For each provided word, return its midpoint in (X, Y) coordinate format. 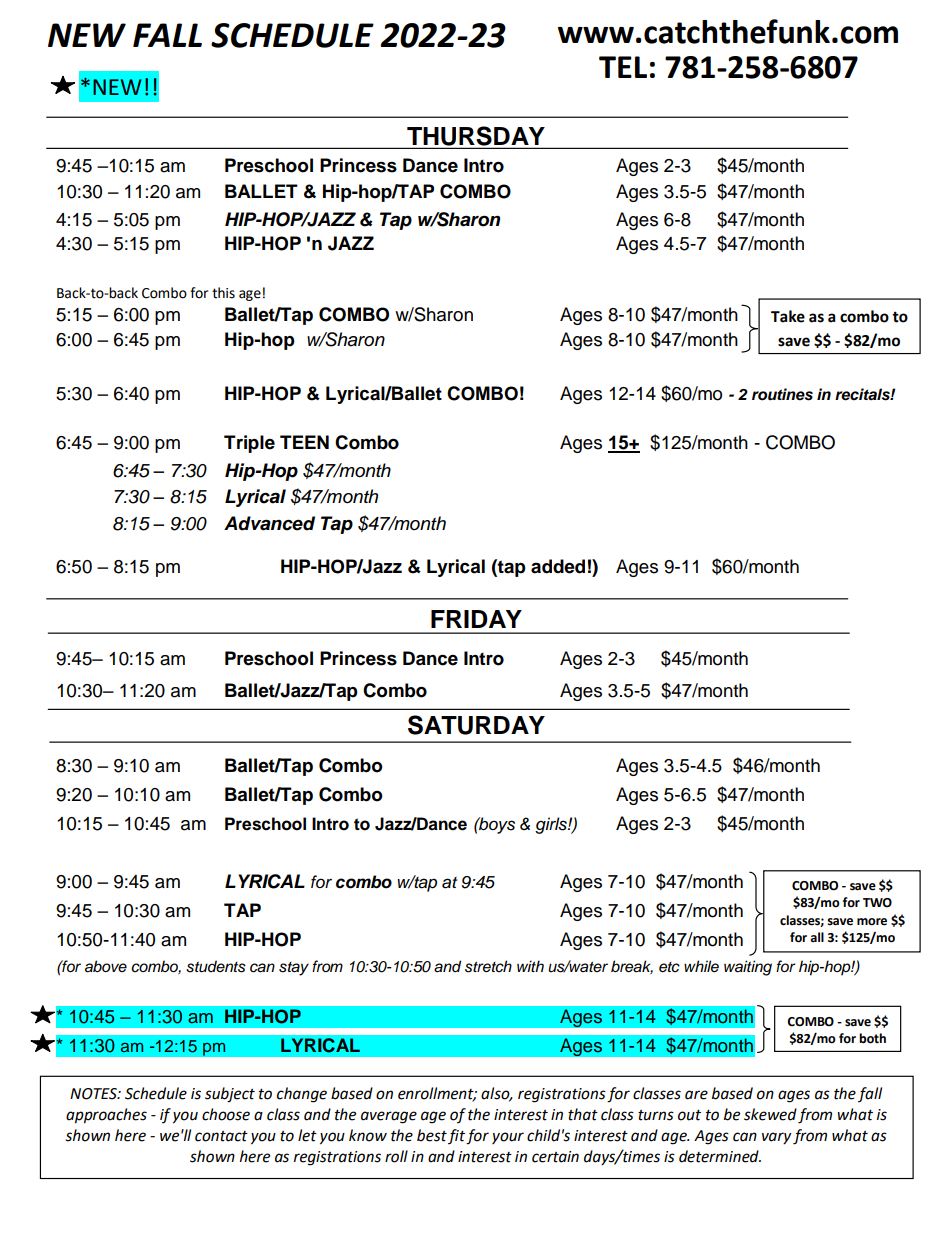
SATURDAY (476, 725)
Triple (249, 444)
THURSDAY (476, 137)
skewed (770, 1114)
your (508, 1138)
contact (221, 1136)
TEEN (304, 442)
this (223, 293)
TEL (623, 67)
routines (782, 394)
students (216, 966)
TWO (877, 903)
